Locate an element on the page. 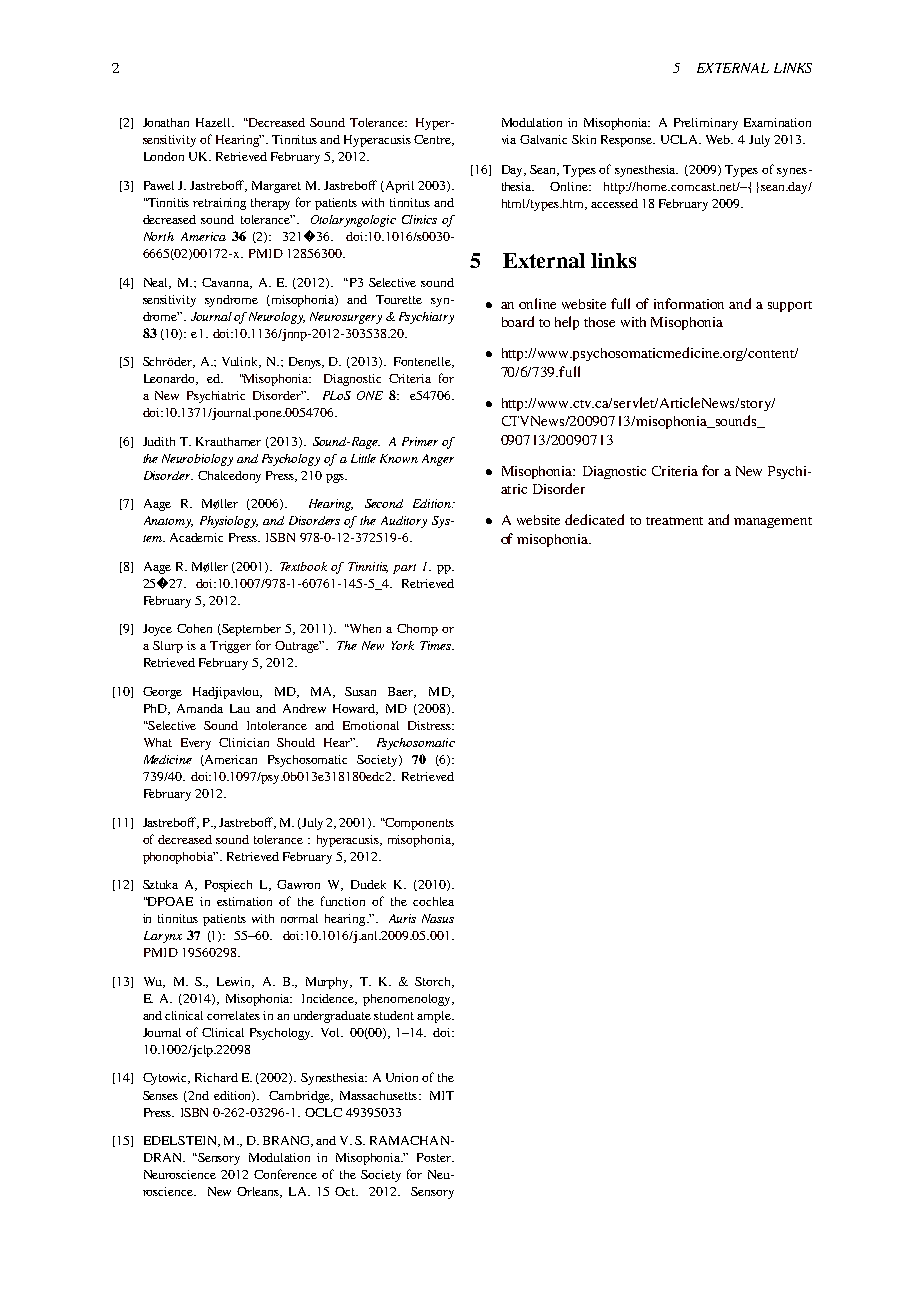 This page has width=924, height=1308. MIT is located at coordinates (442, 1095).
